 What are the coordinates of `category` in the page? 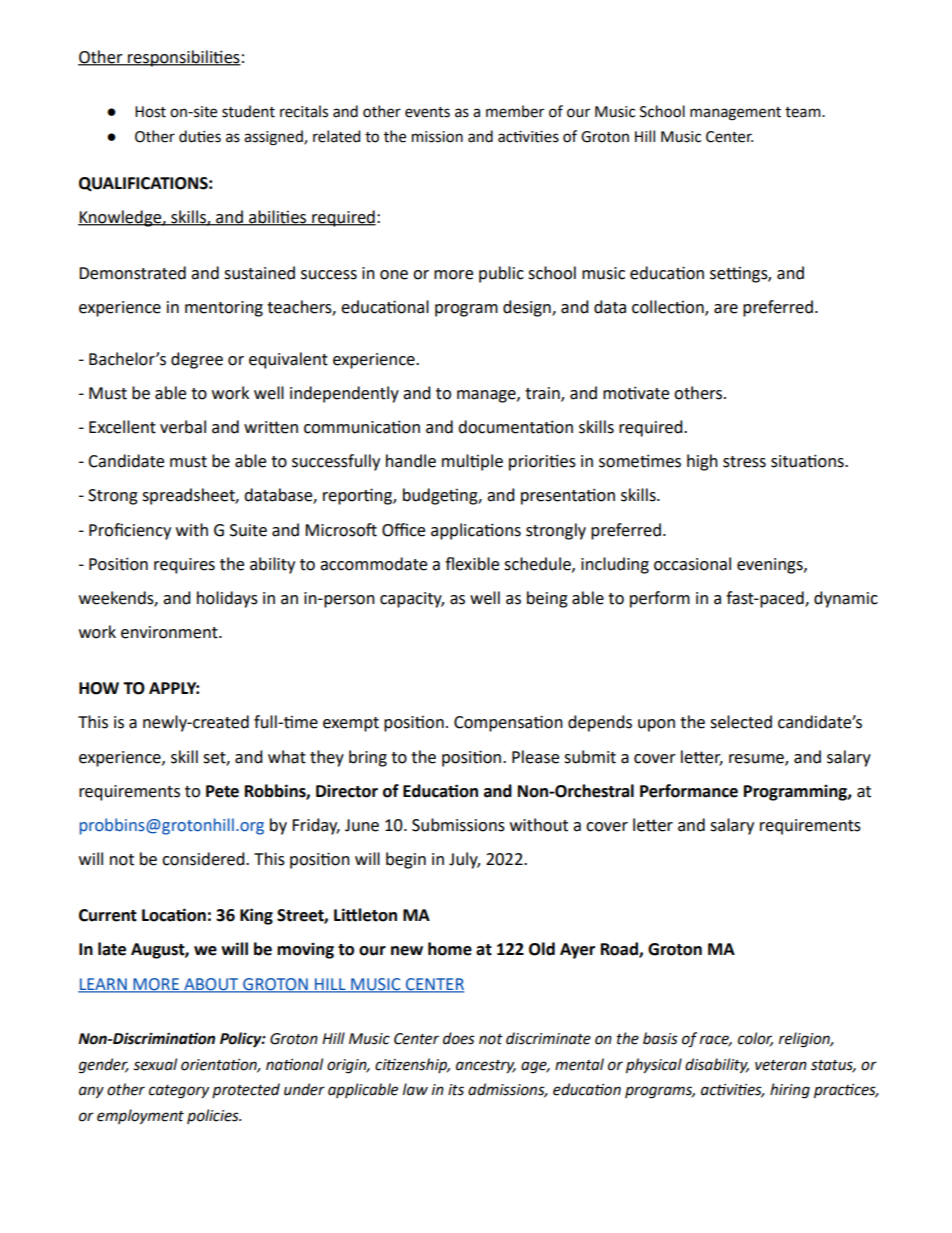 It's located at (179, 1092).
